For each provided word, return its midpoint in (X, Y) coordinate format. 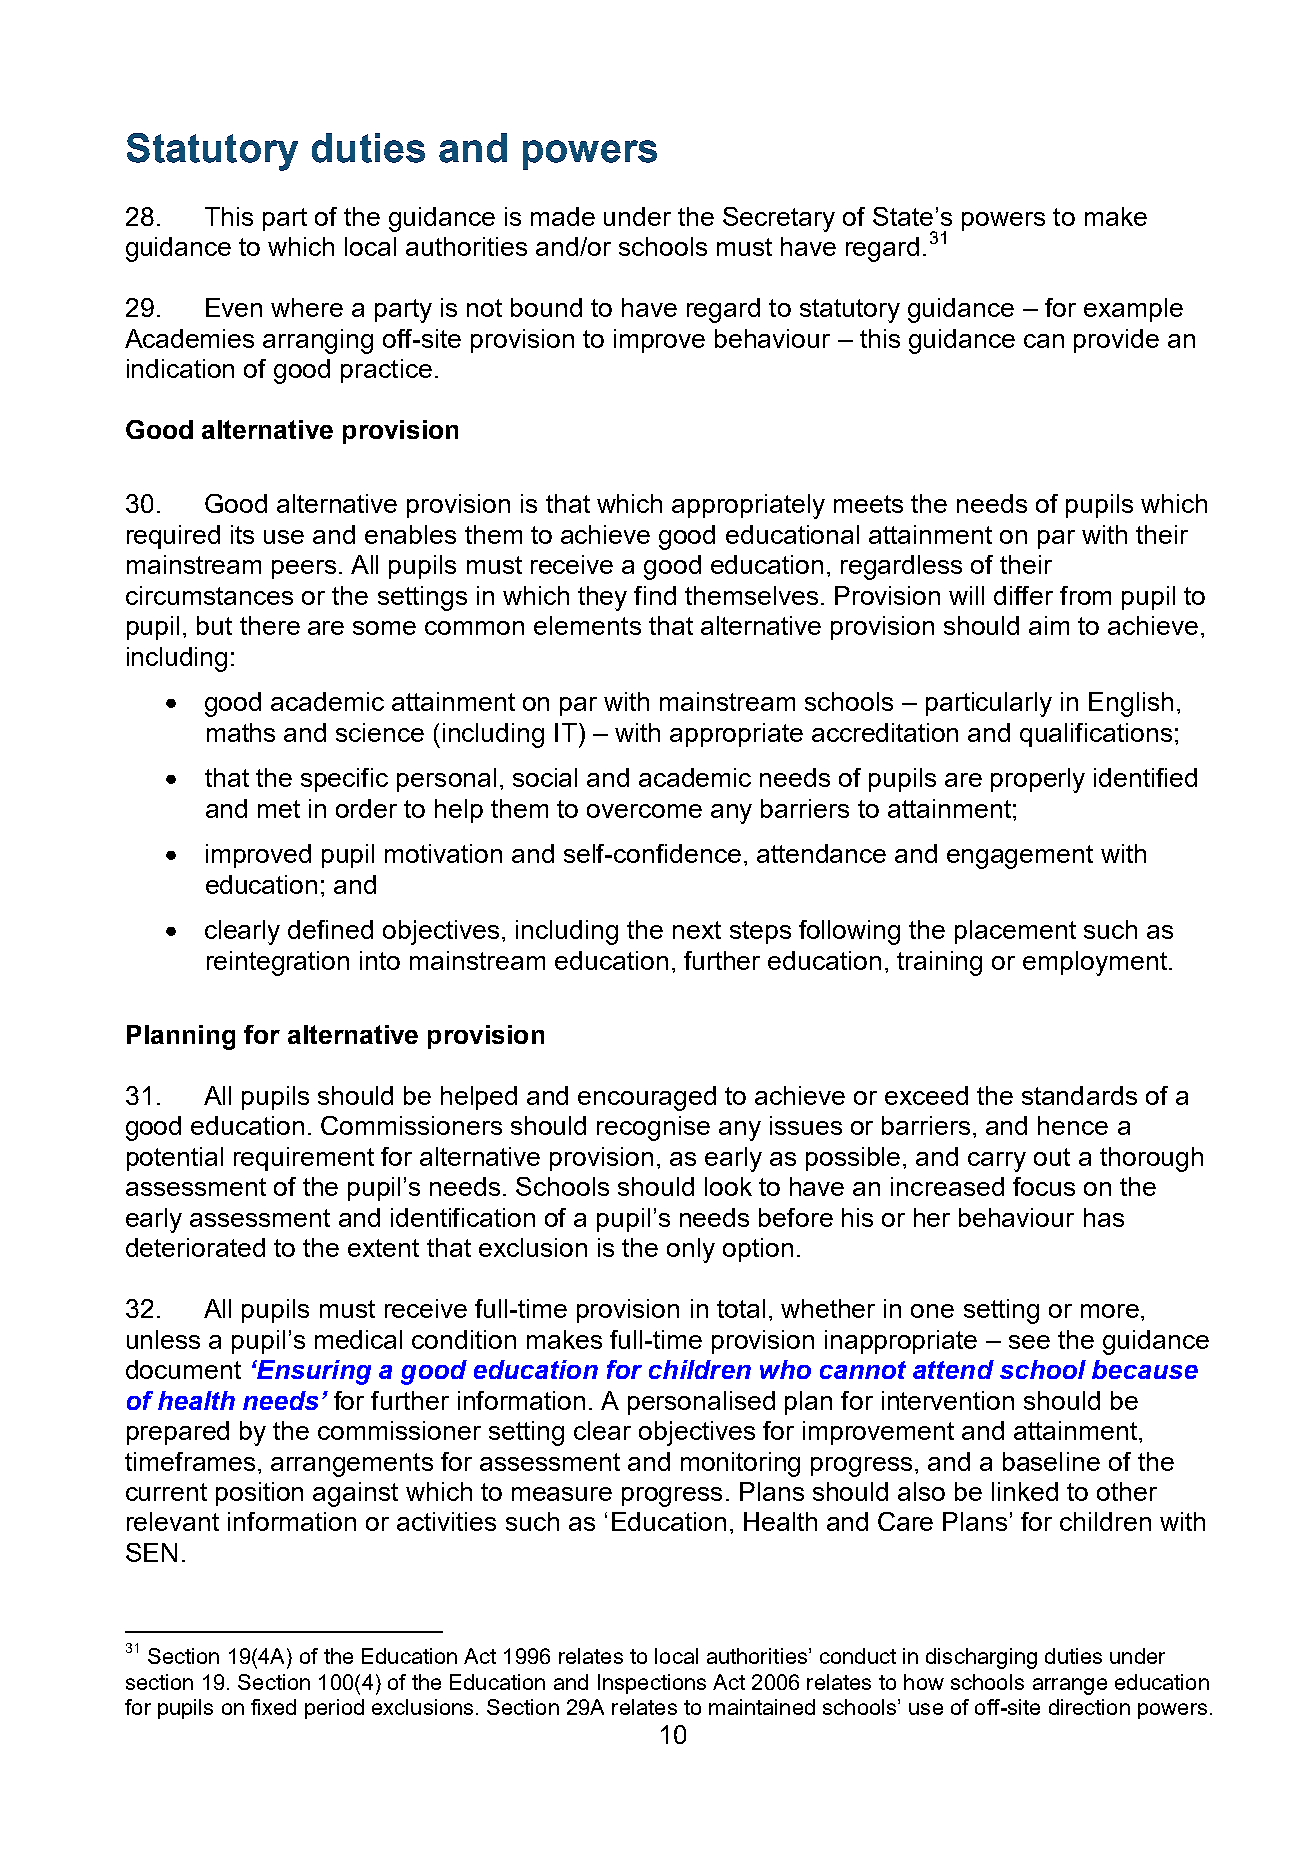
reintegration (278, 963)
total (741, 1308)
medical (358, 1339)
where (307, 307)
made (563, 216)
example (1133, 310)
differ (1023, 595)
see (1029, 1342)
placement (1015, 932)
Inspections (652, 1684)
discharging (981, 1658)
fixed (273, 1707)
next (697, 930)
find (655, 595)
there (270, 625)
